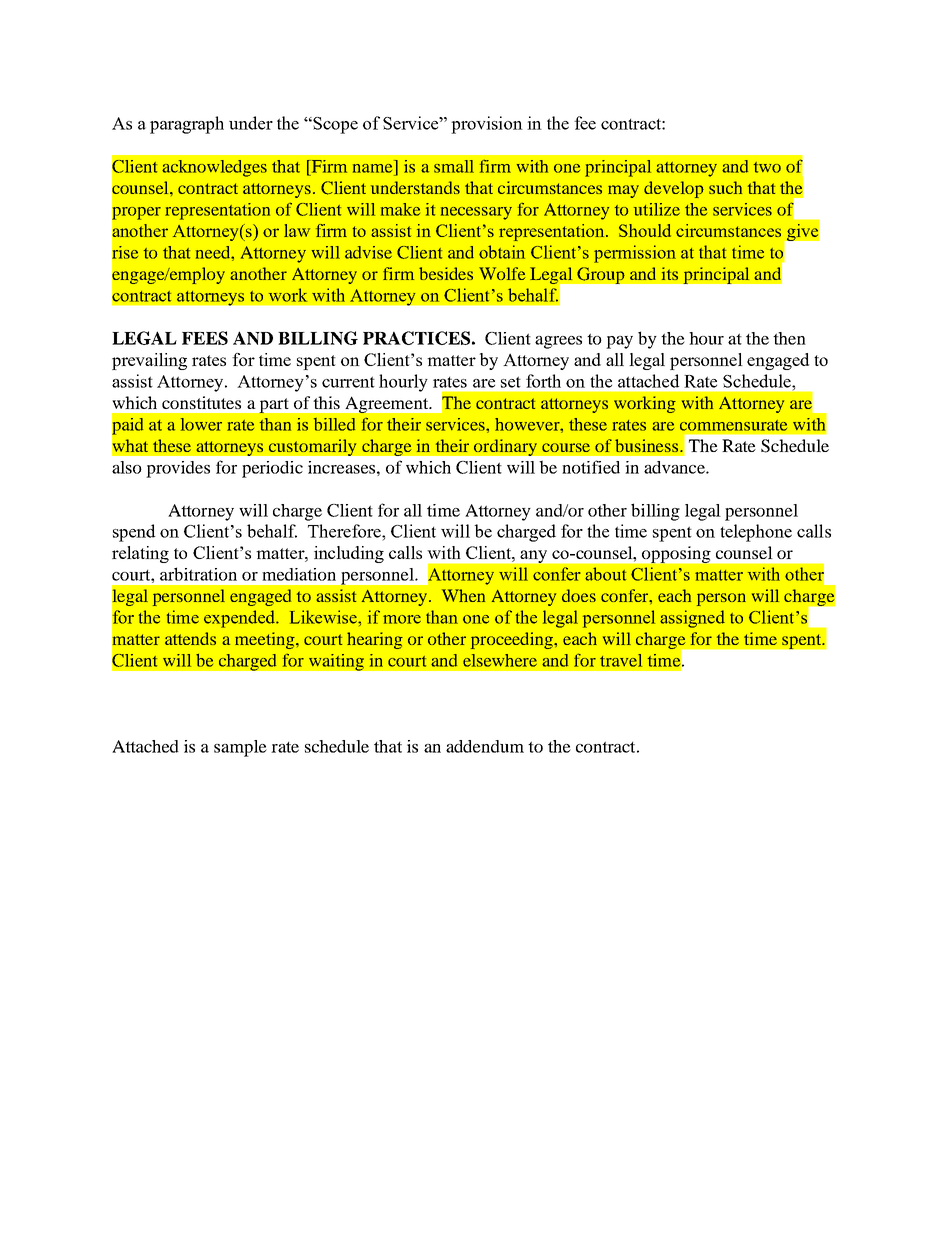 The width and height of the screenshot is (952, 1233). What do you see at coordinates (205, 338) in the screenshot?
I see `FEES` at bounding box center [205, 338].
